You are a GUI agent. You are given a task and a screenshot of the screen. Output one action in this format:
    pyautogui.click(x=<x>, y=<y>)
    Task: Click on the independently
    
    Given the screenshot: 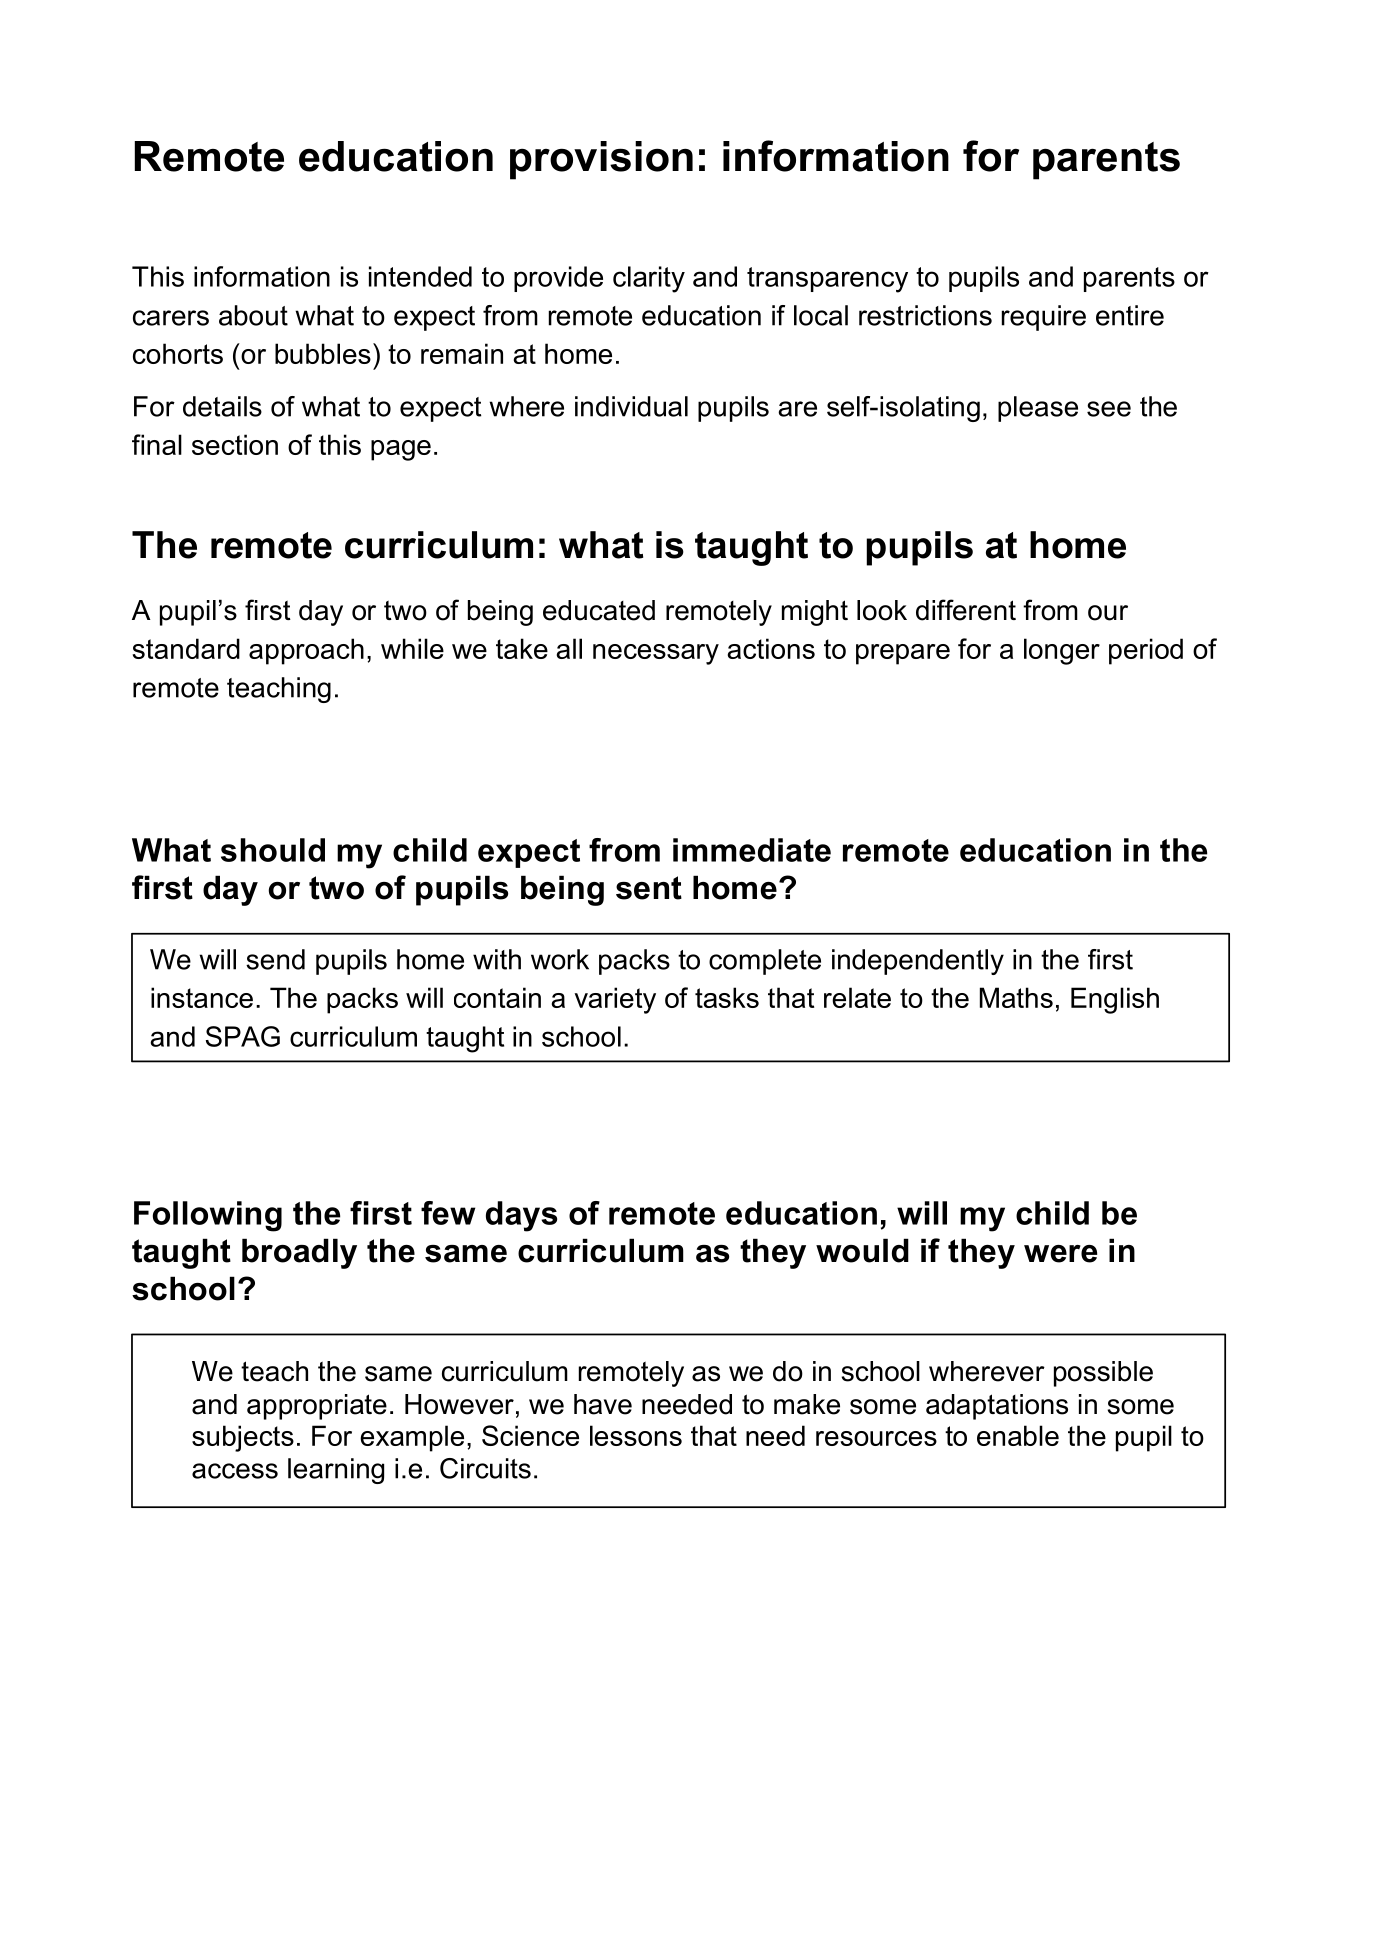 What is the action you would take?
    pyautogui.click(x=918, y=962)
